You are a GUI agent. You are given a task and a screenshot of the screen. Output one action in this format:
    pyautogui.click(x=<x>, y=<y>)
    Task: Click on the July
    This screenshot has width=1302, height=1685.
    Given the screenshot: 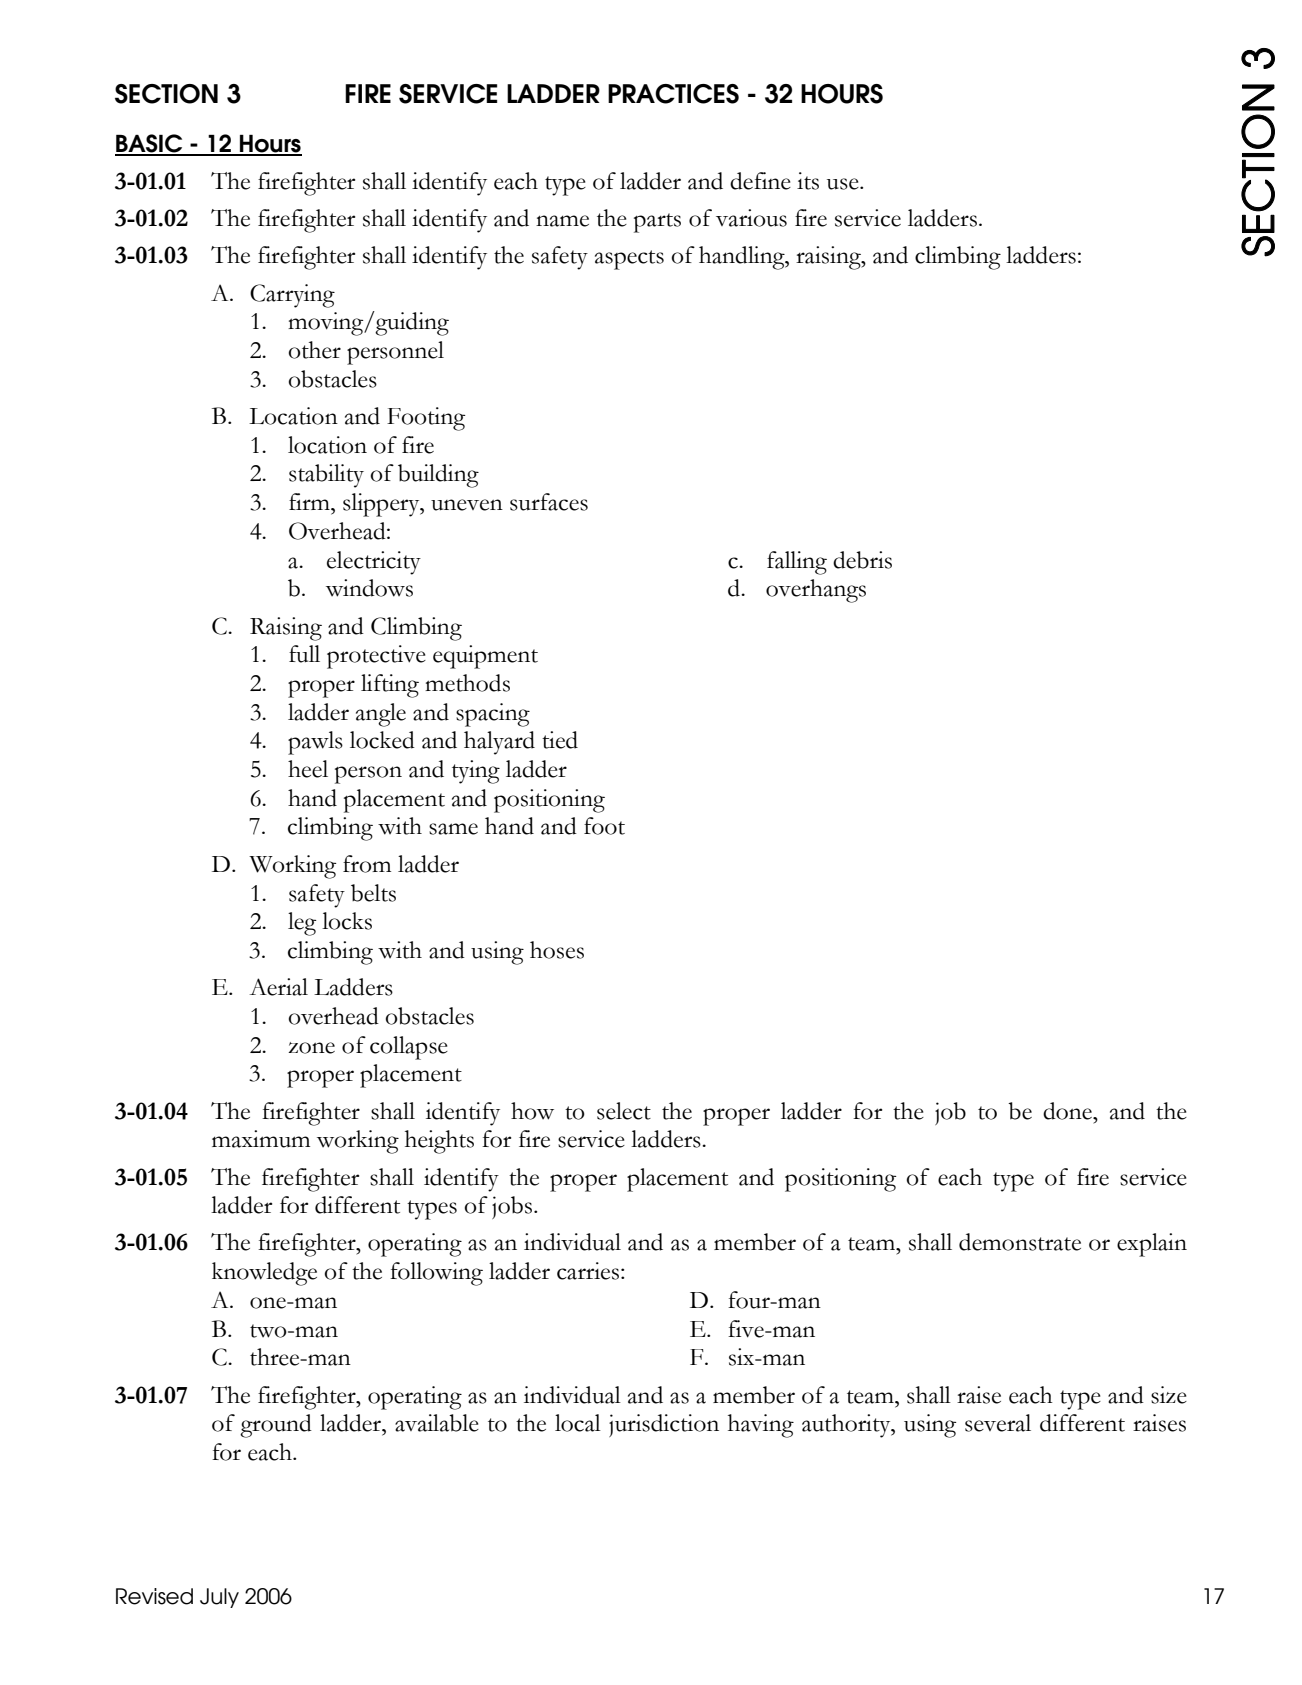 What is the action you would take?
    pyautogui.click(x=219, y=1598)
